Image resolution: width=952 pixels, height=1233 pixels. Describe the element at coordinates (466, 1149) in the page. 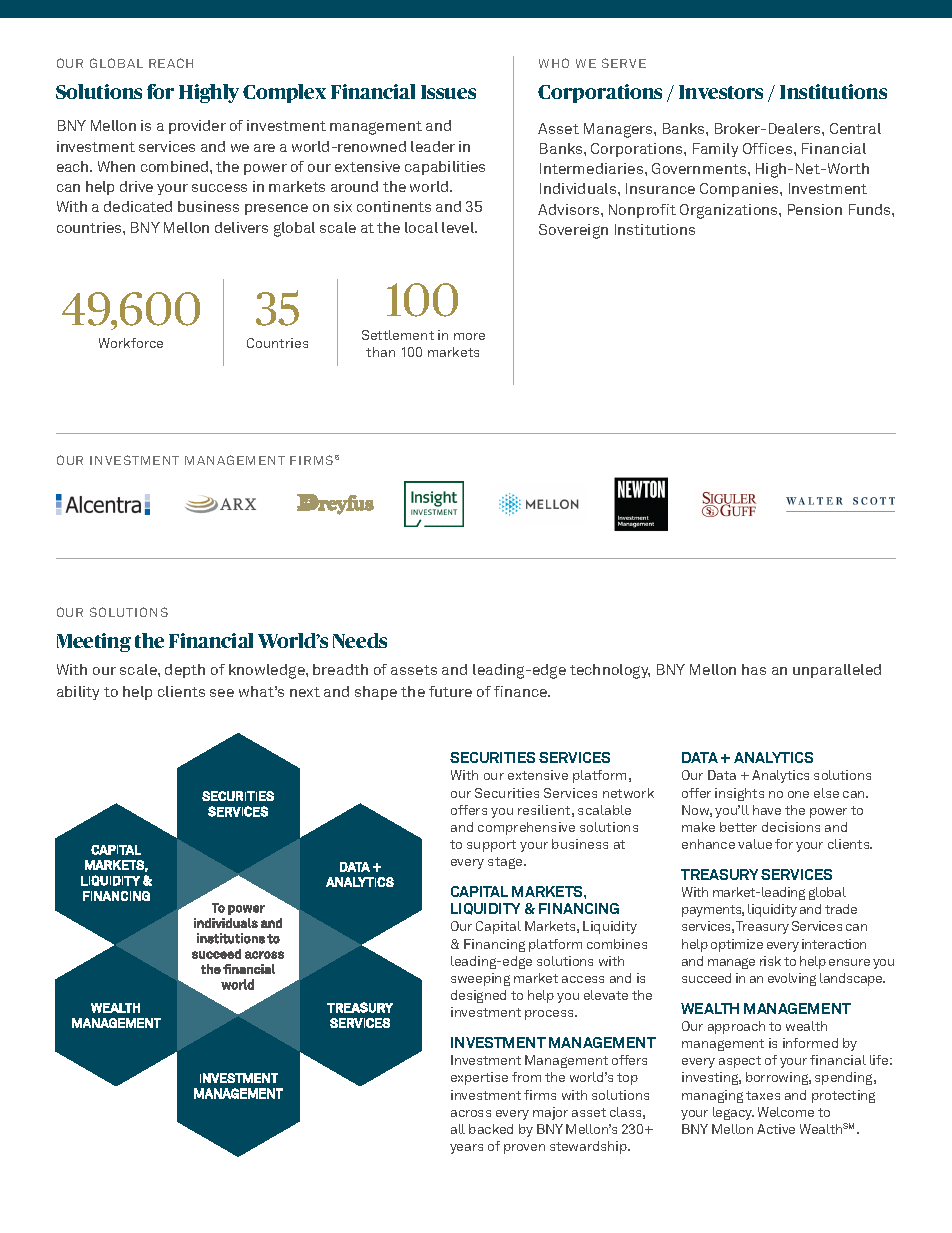

I see `years` at that location.
